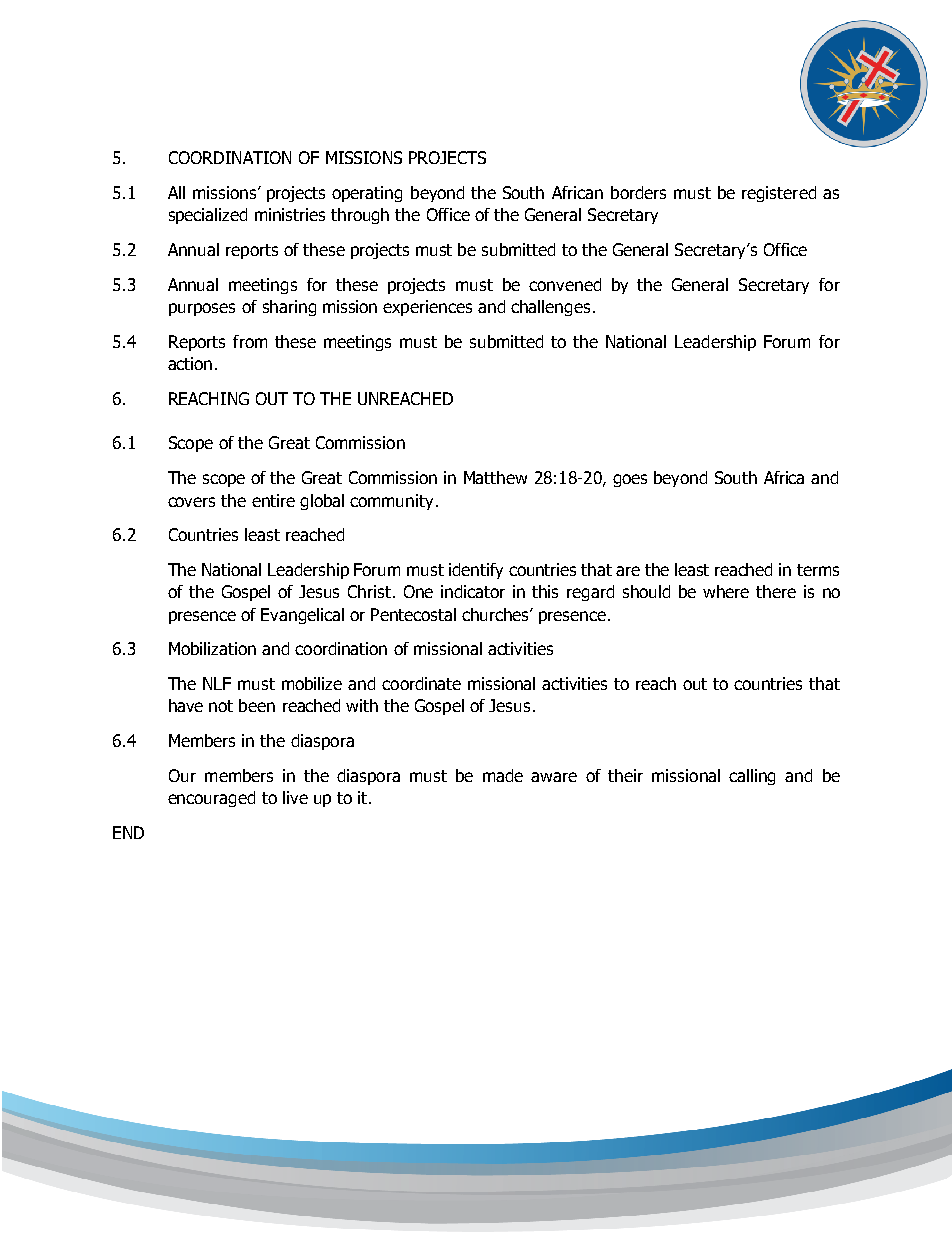 The width and height of the screenshot is (952, 1233). Describe the element at coordinates (190, 363) in the screenshot. I see `action` at that location.
